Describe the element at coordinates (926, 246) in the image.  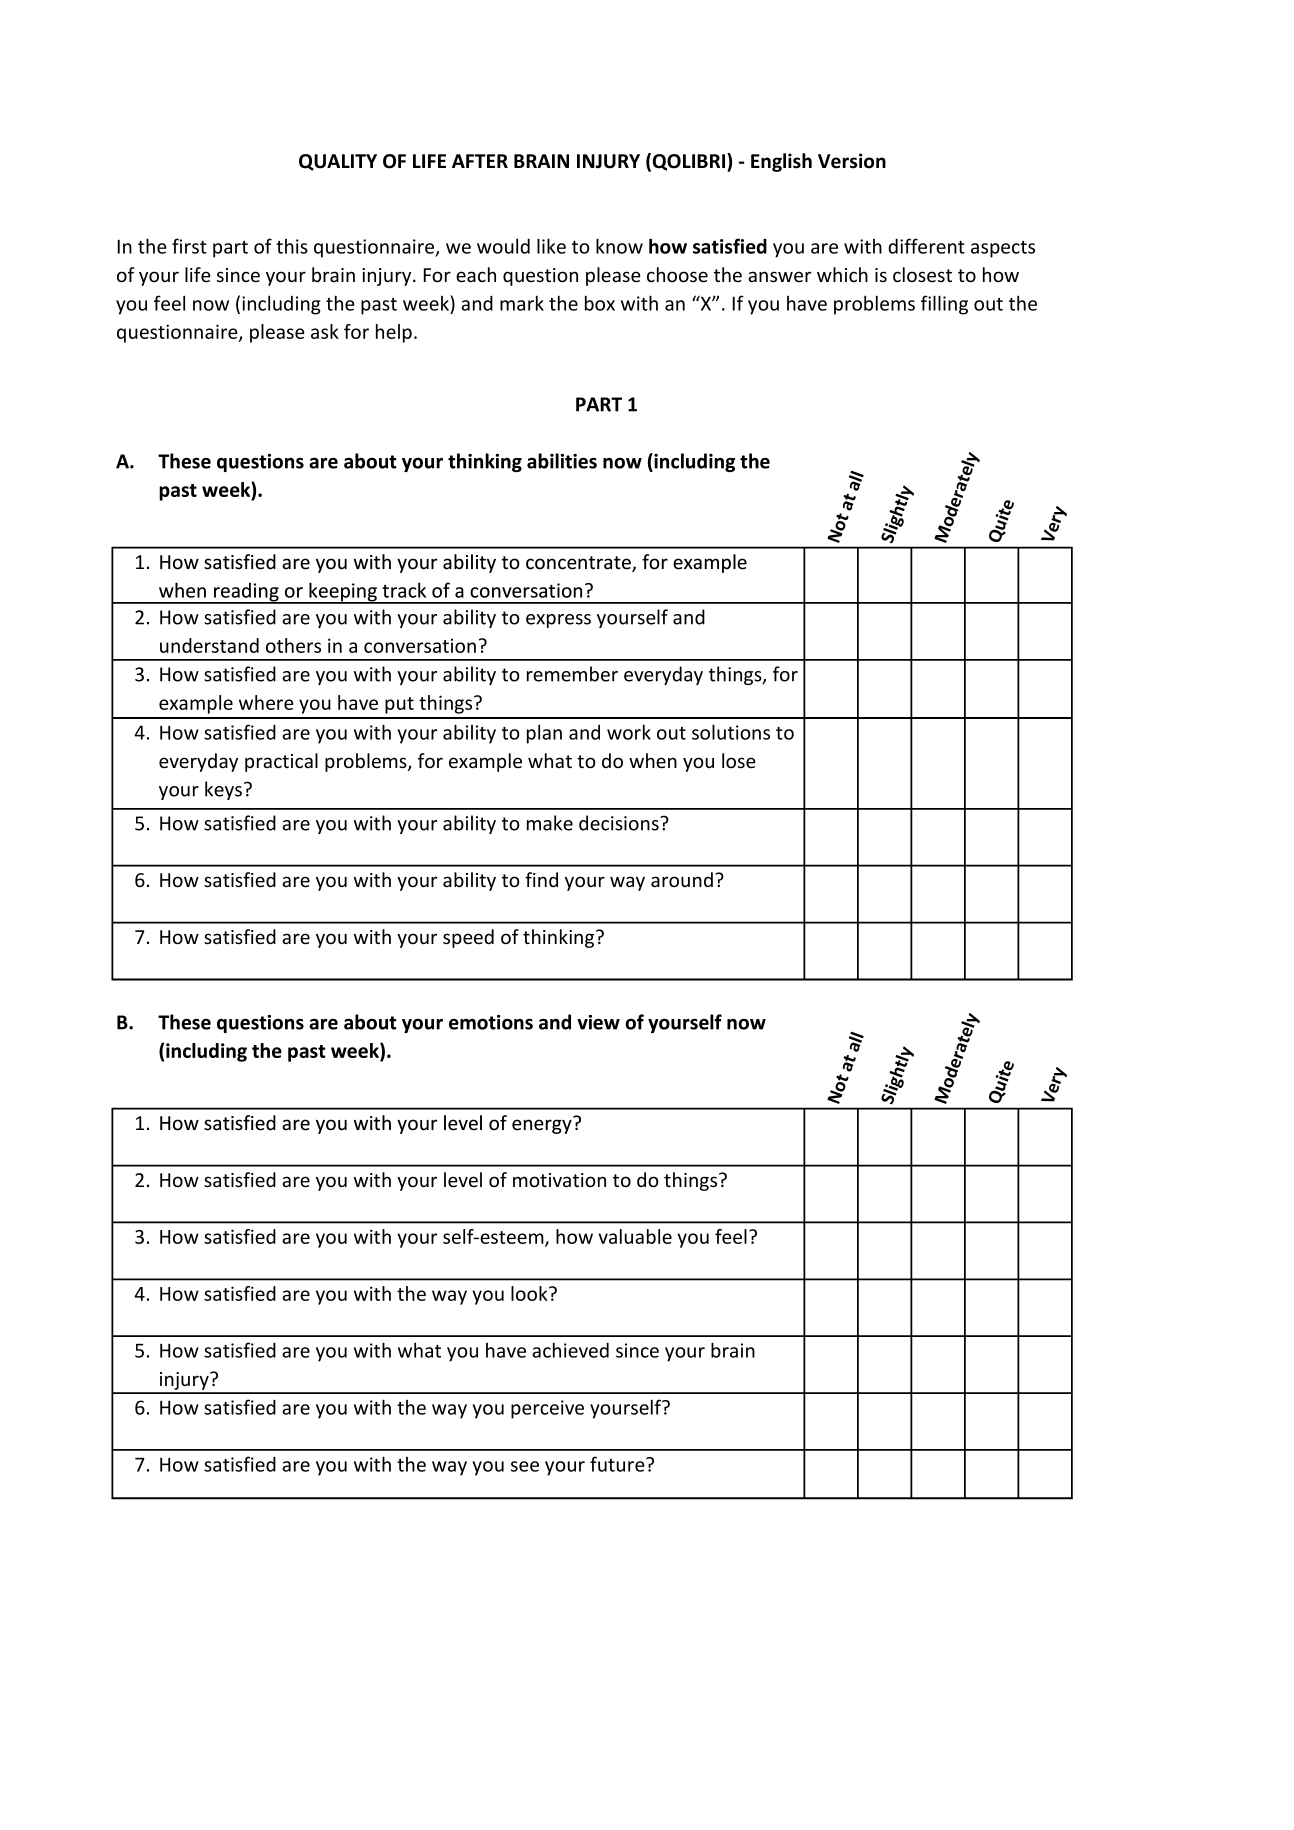
I see `different` at that location.
